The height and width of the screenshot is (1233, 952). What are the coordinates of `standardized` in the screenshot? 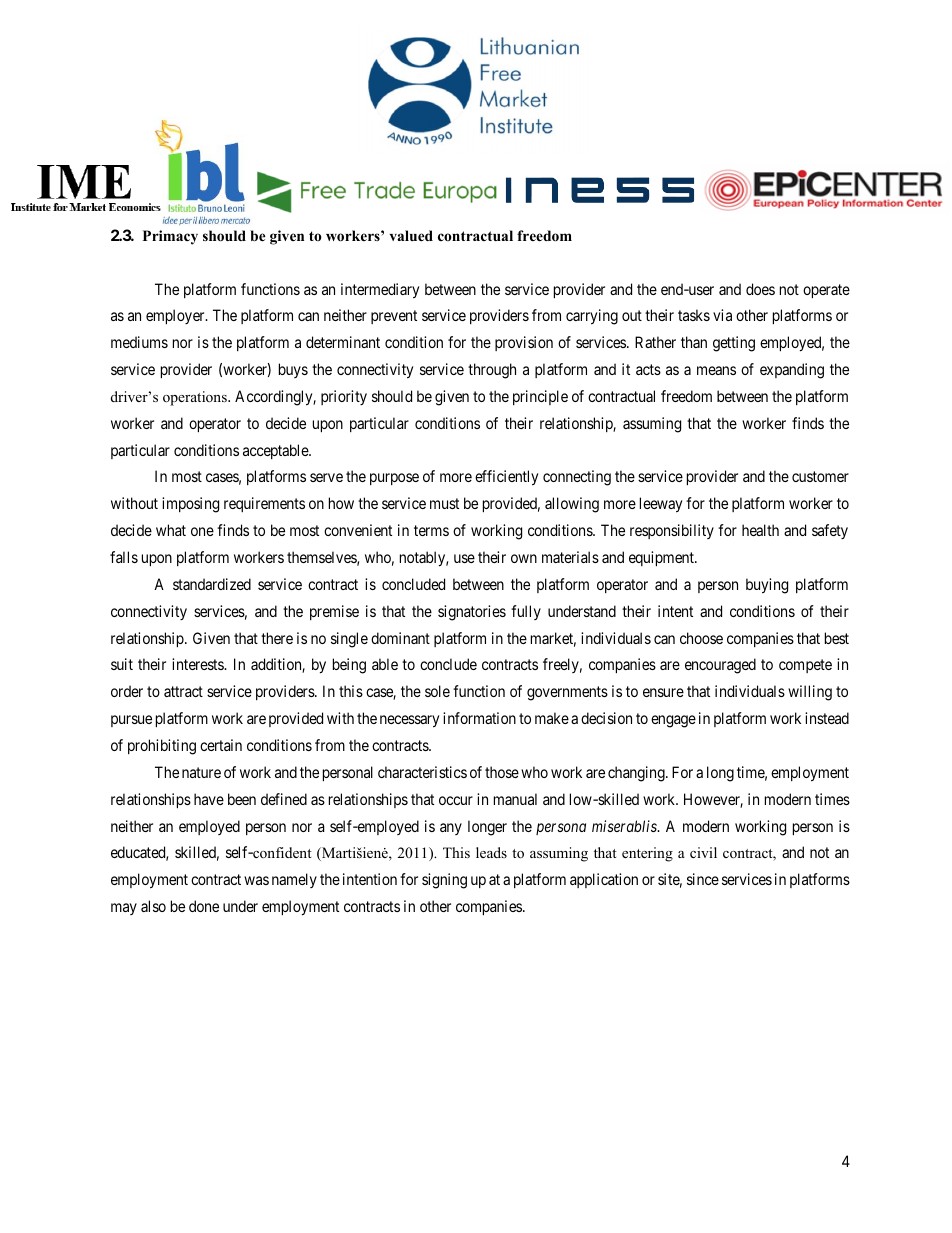 It's located at (212, 584).
